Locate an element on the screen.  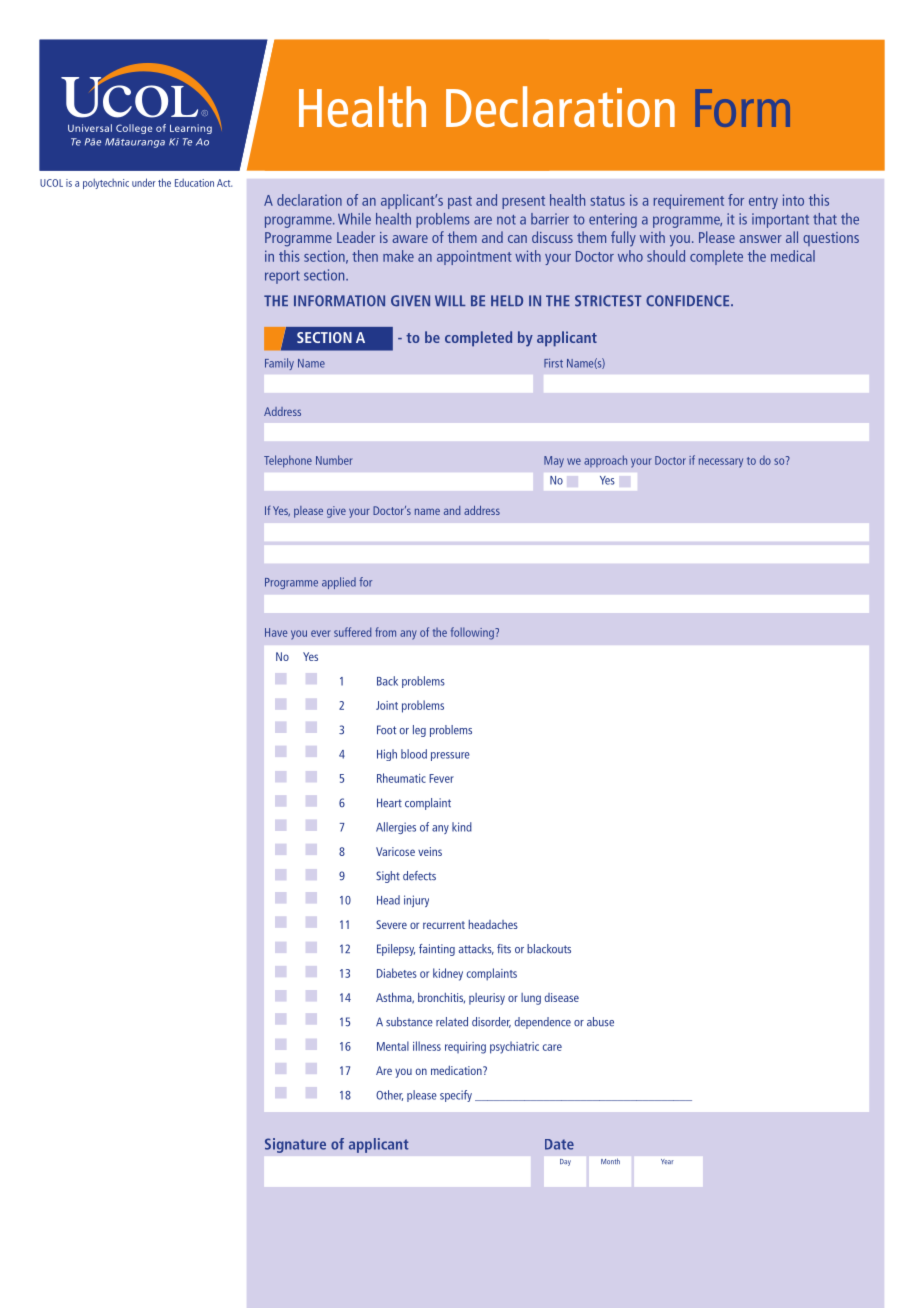
attacks is located at coordinates (476, 949).
